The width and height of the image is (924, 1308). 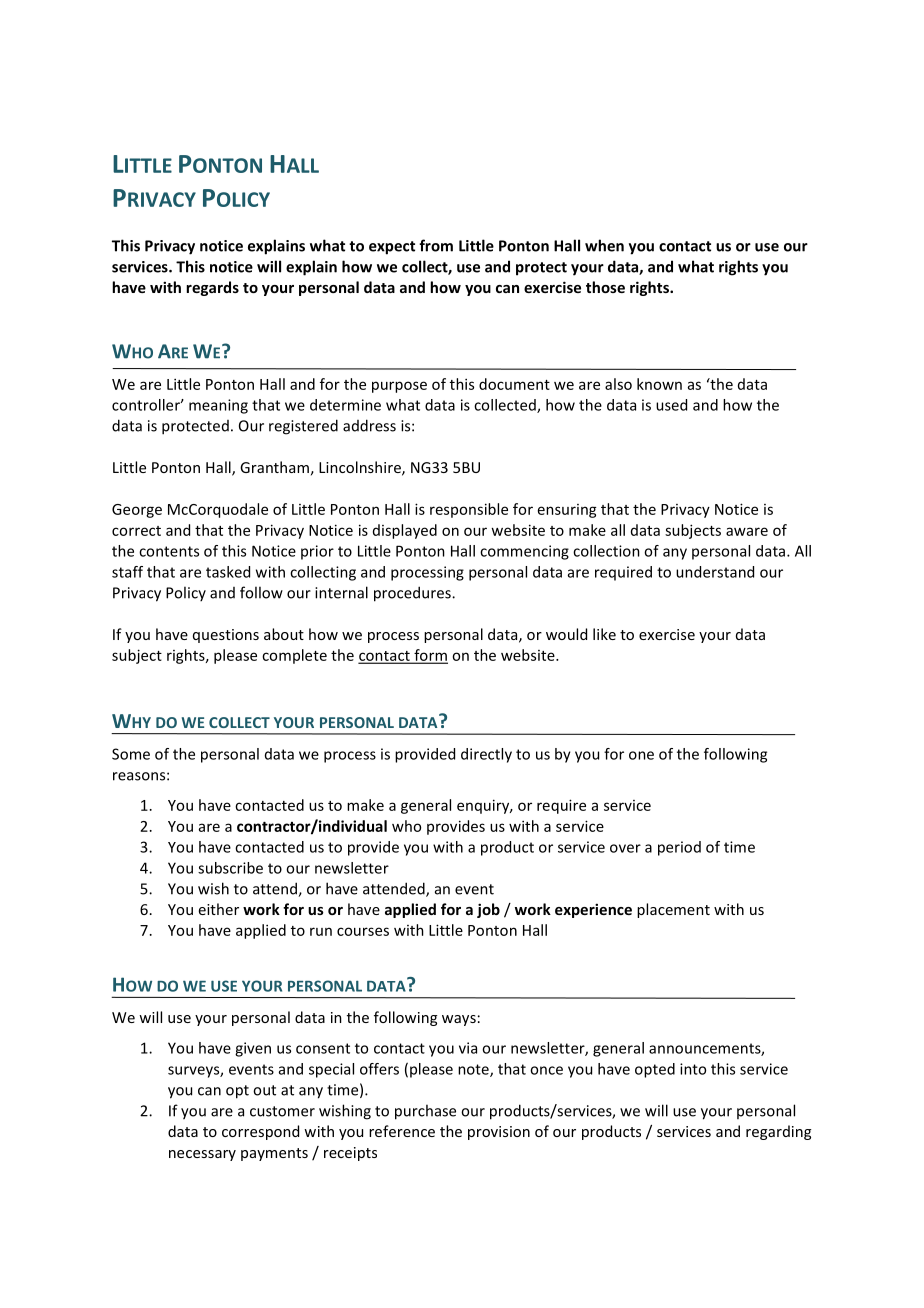 I want to click on period, so click(x=679, y=848).
